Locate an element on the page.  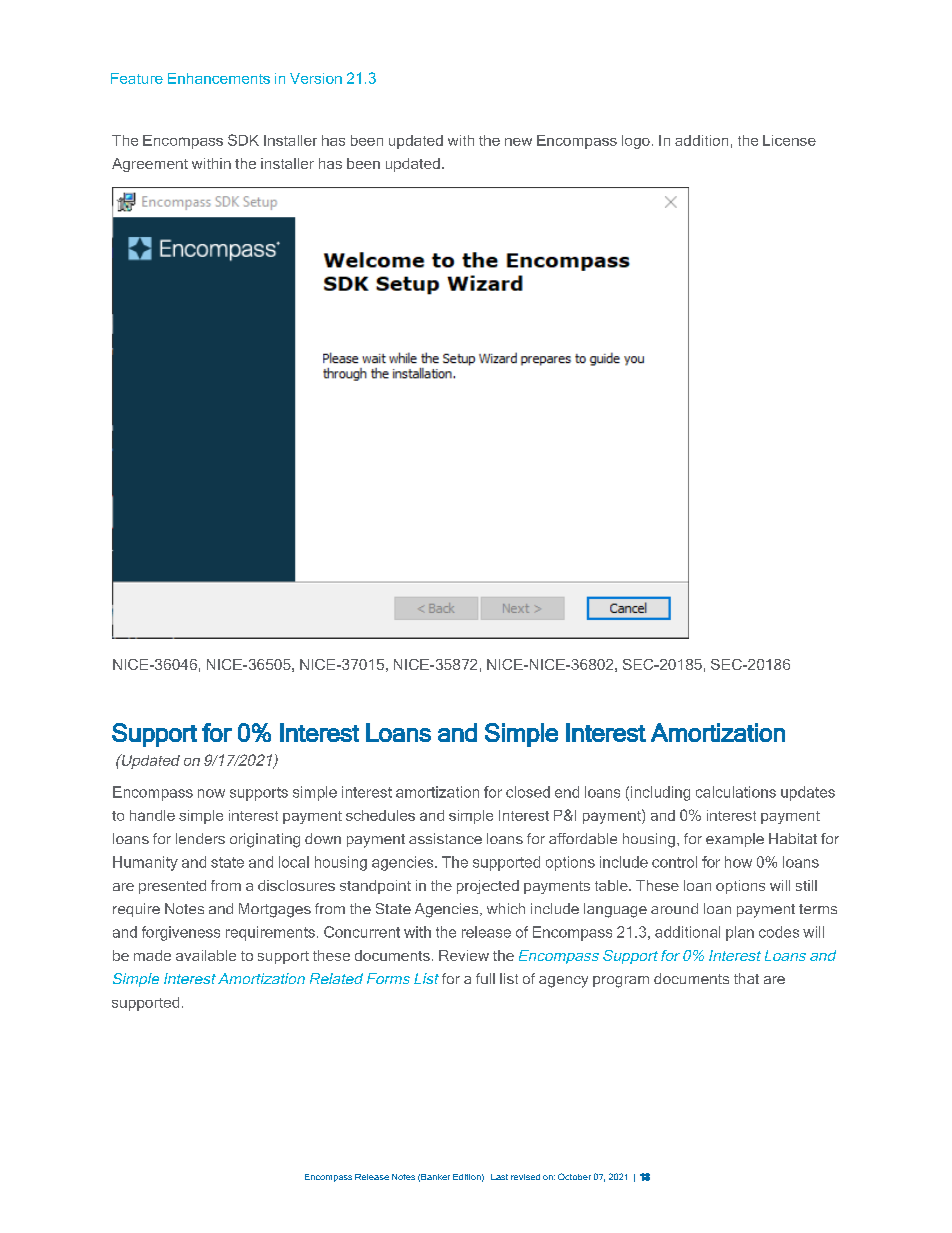
example is located at coordinates (735, 840).
